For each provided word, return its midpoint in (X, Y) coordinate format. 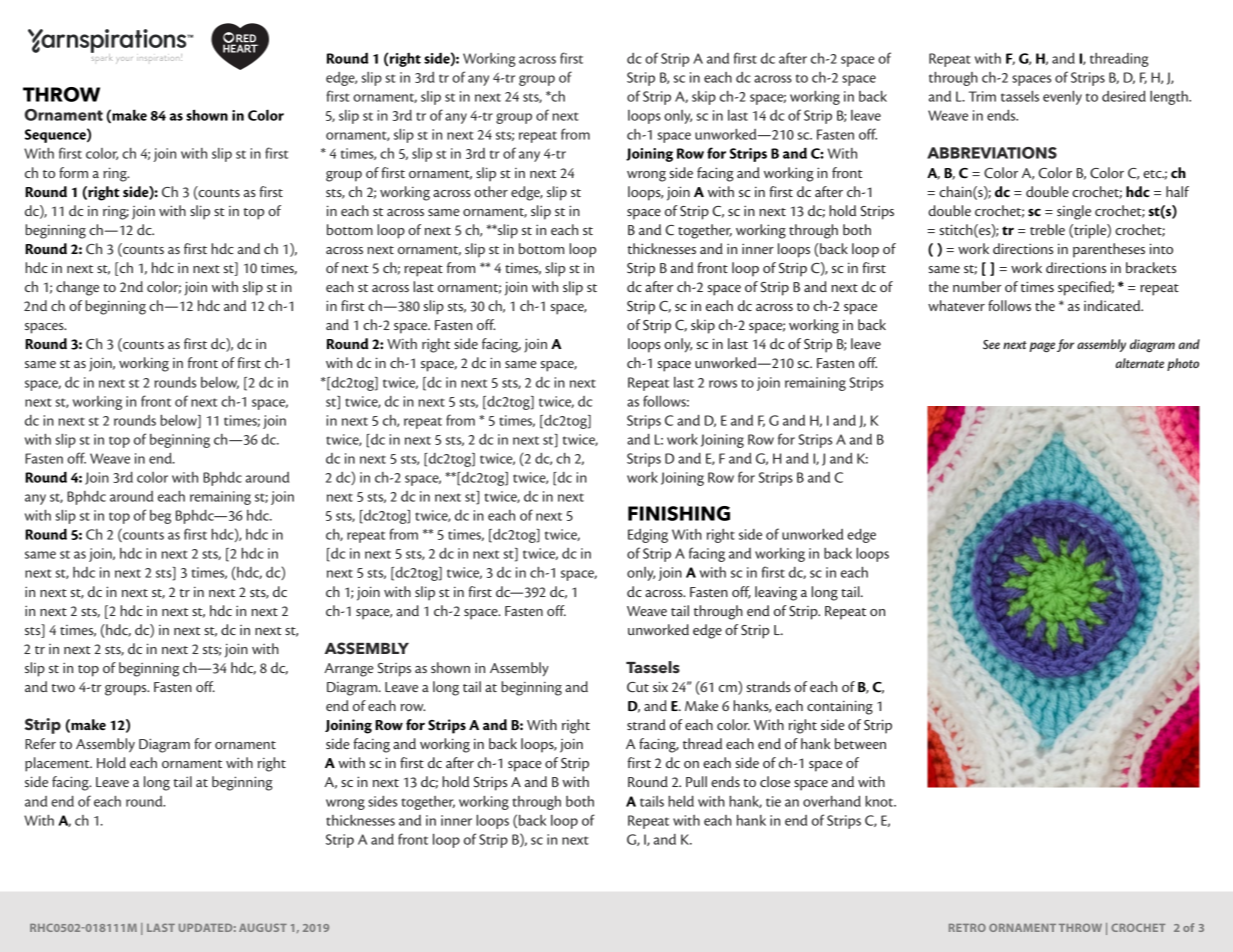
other (491, 191)
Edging (648, 536)
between (860, 743)
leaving (776, 593)
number (977, 286)
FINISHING (679, 513)
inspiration (182, 927)
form (73, 172)
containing (840, 707)
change (77, 288)
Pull (696, 781)
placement (58, 764)
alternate (1139, 363)
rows (723, 384)
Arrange (349, 670)
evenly (1062, 97)
